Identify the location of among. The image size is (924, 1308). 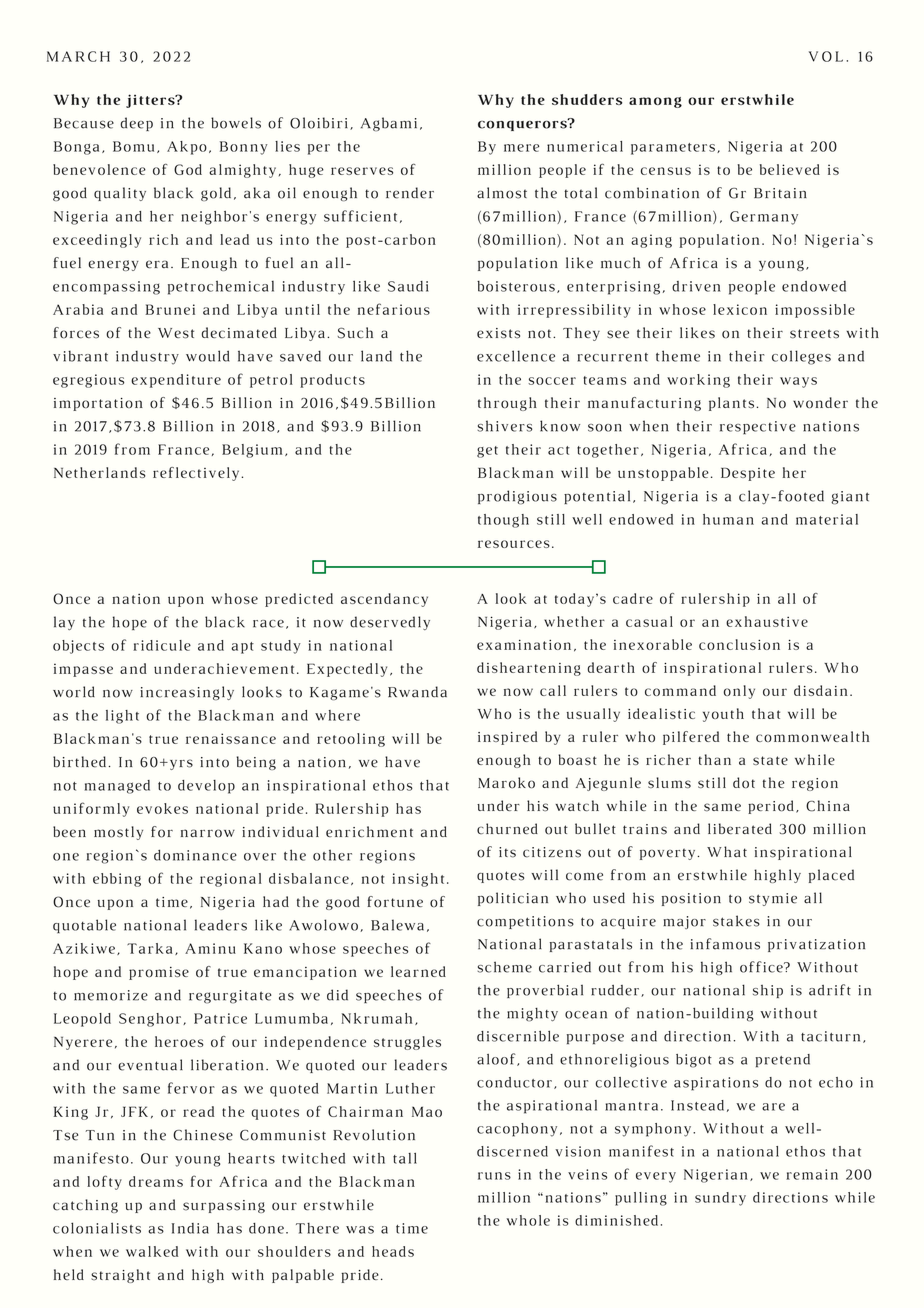
(655, 102).
